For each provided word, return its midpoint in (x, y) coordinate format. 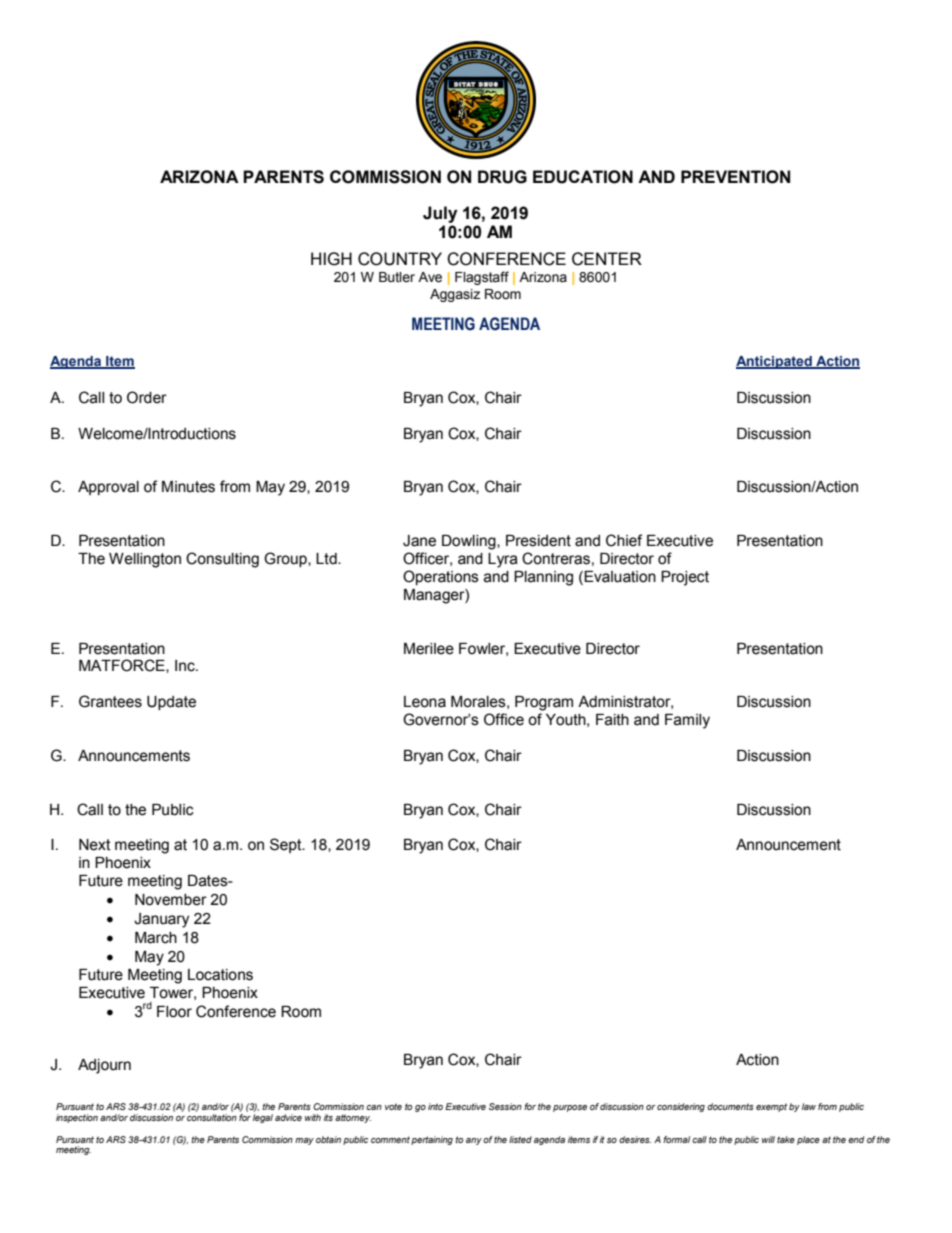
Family (687, 721)
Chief (624, 540)
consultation (212, 1117)
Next (95, 845)
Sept (287, 845)
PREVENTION (735, 177)
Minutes (188, 487)
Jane (419, 541)
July (440, 214)
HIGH (331, 259)
